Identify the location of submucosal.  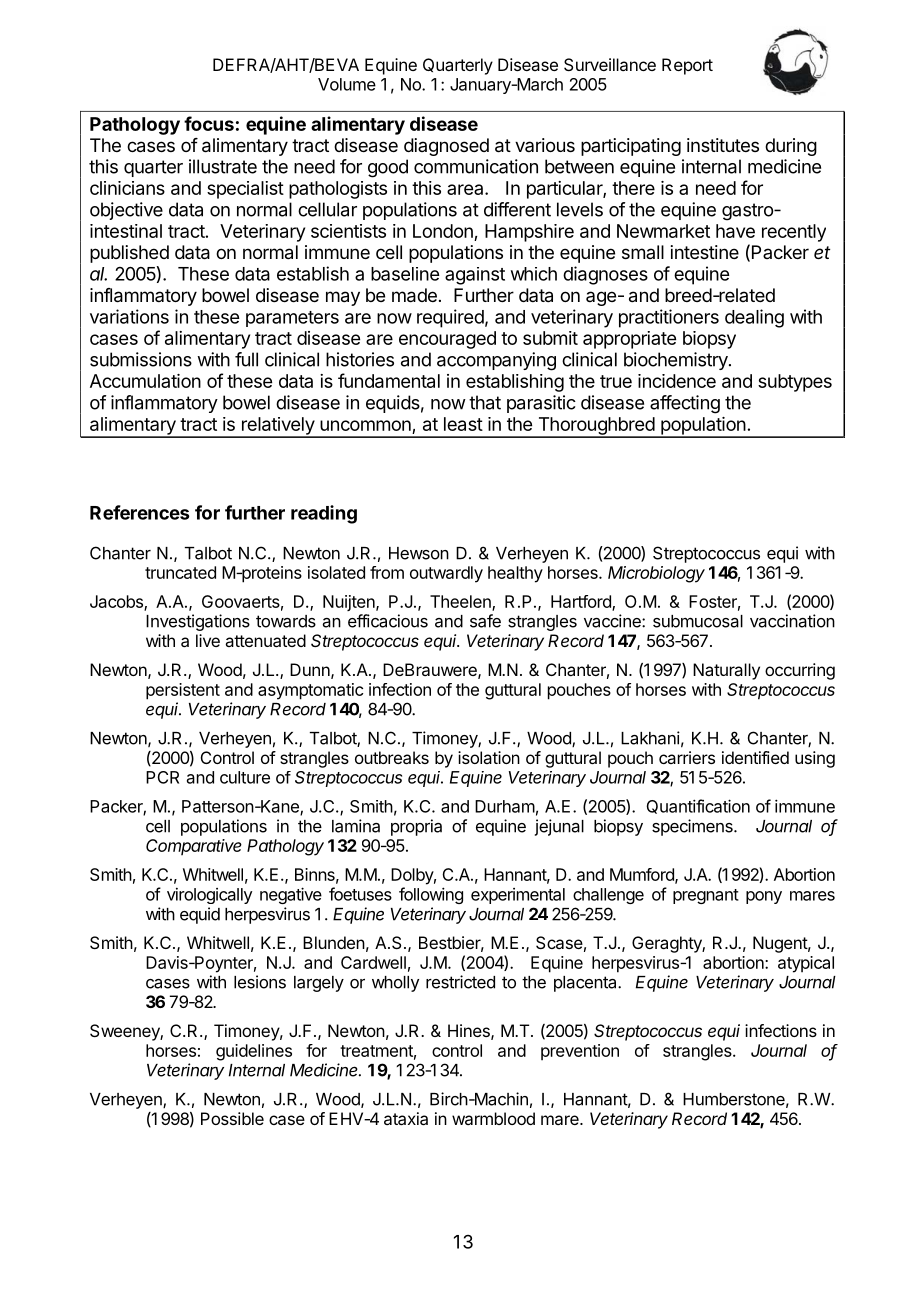
(698, 621).
